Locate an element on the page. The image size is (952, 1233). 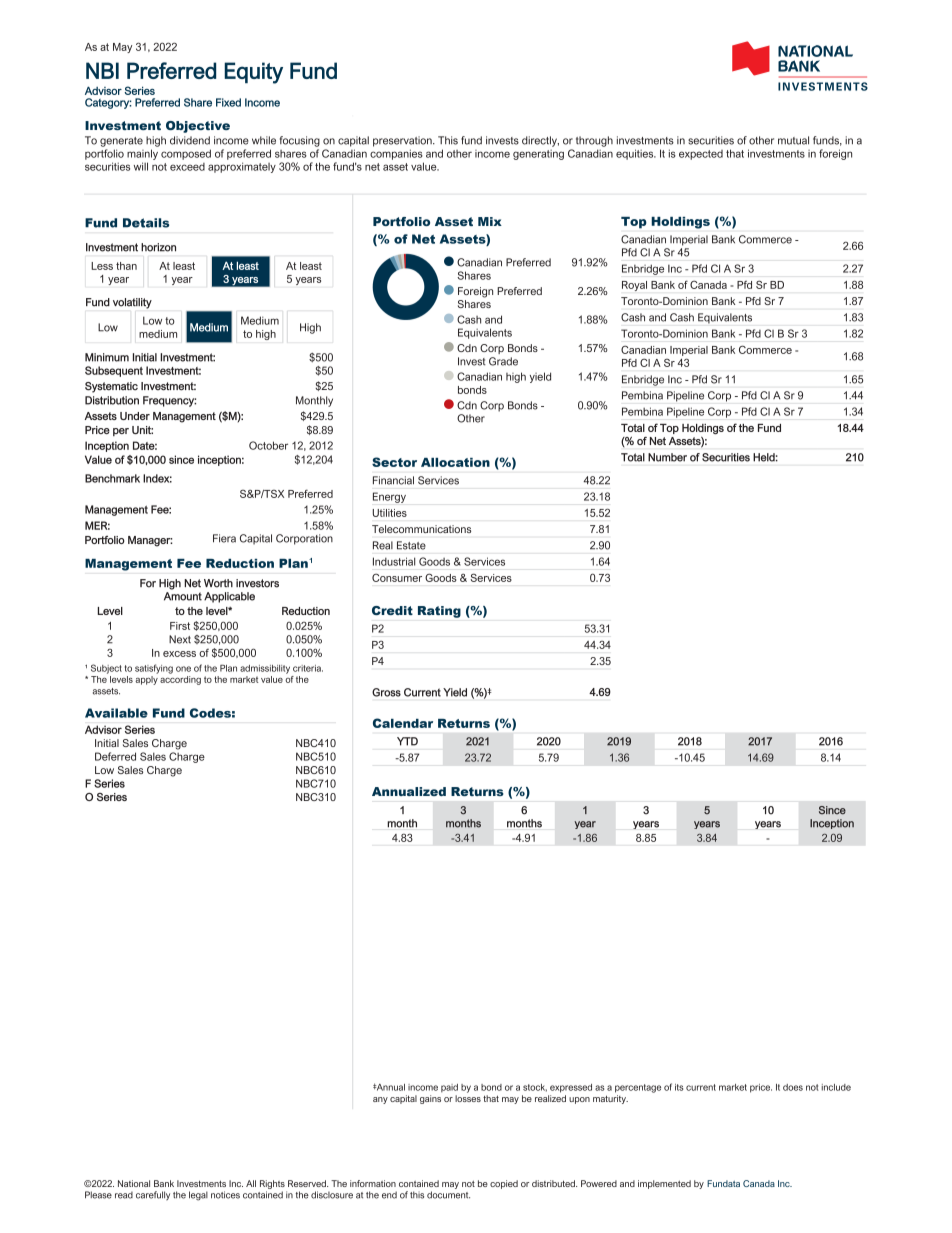
mutual is located at coordinates (793, 140).
